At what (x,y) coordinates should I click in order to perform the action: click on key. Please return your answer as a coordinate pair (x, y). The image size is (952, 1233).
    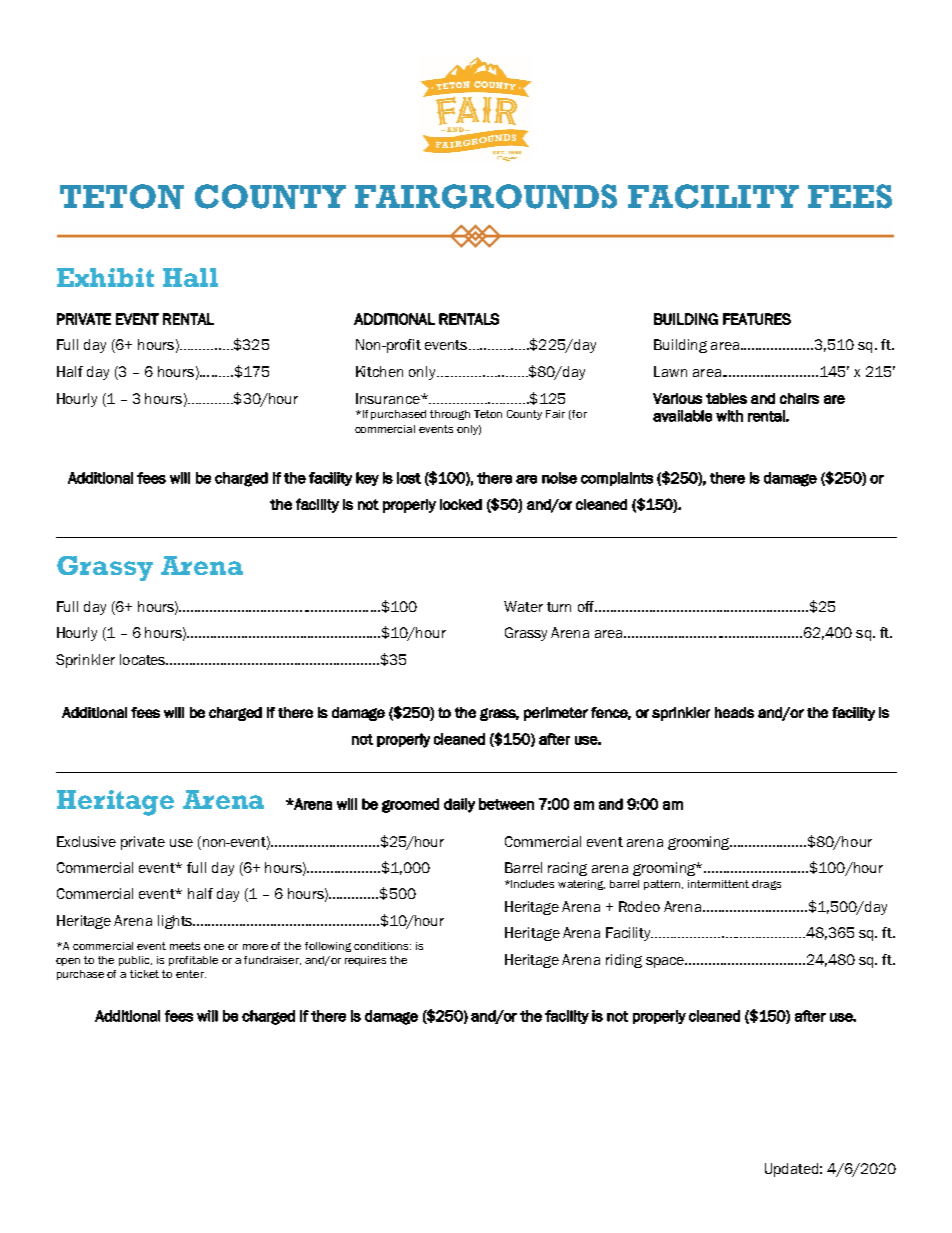
    Looking at the image, I should click on (367, 479).
